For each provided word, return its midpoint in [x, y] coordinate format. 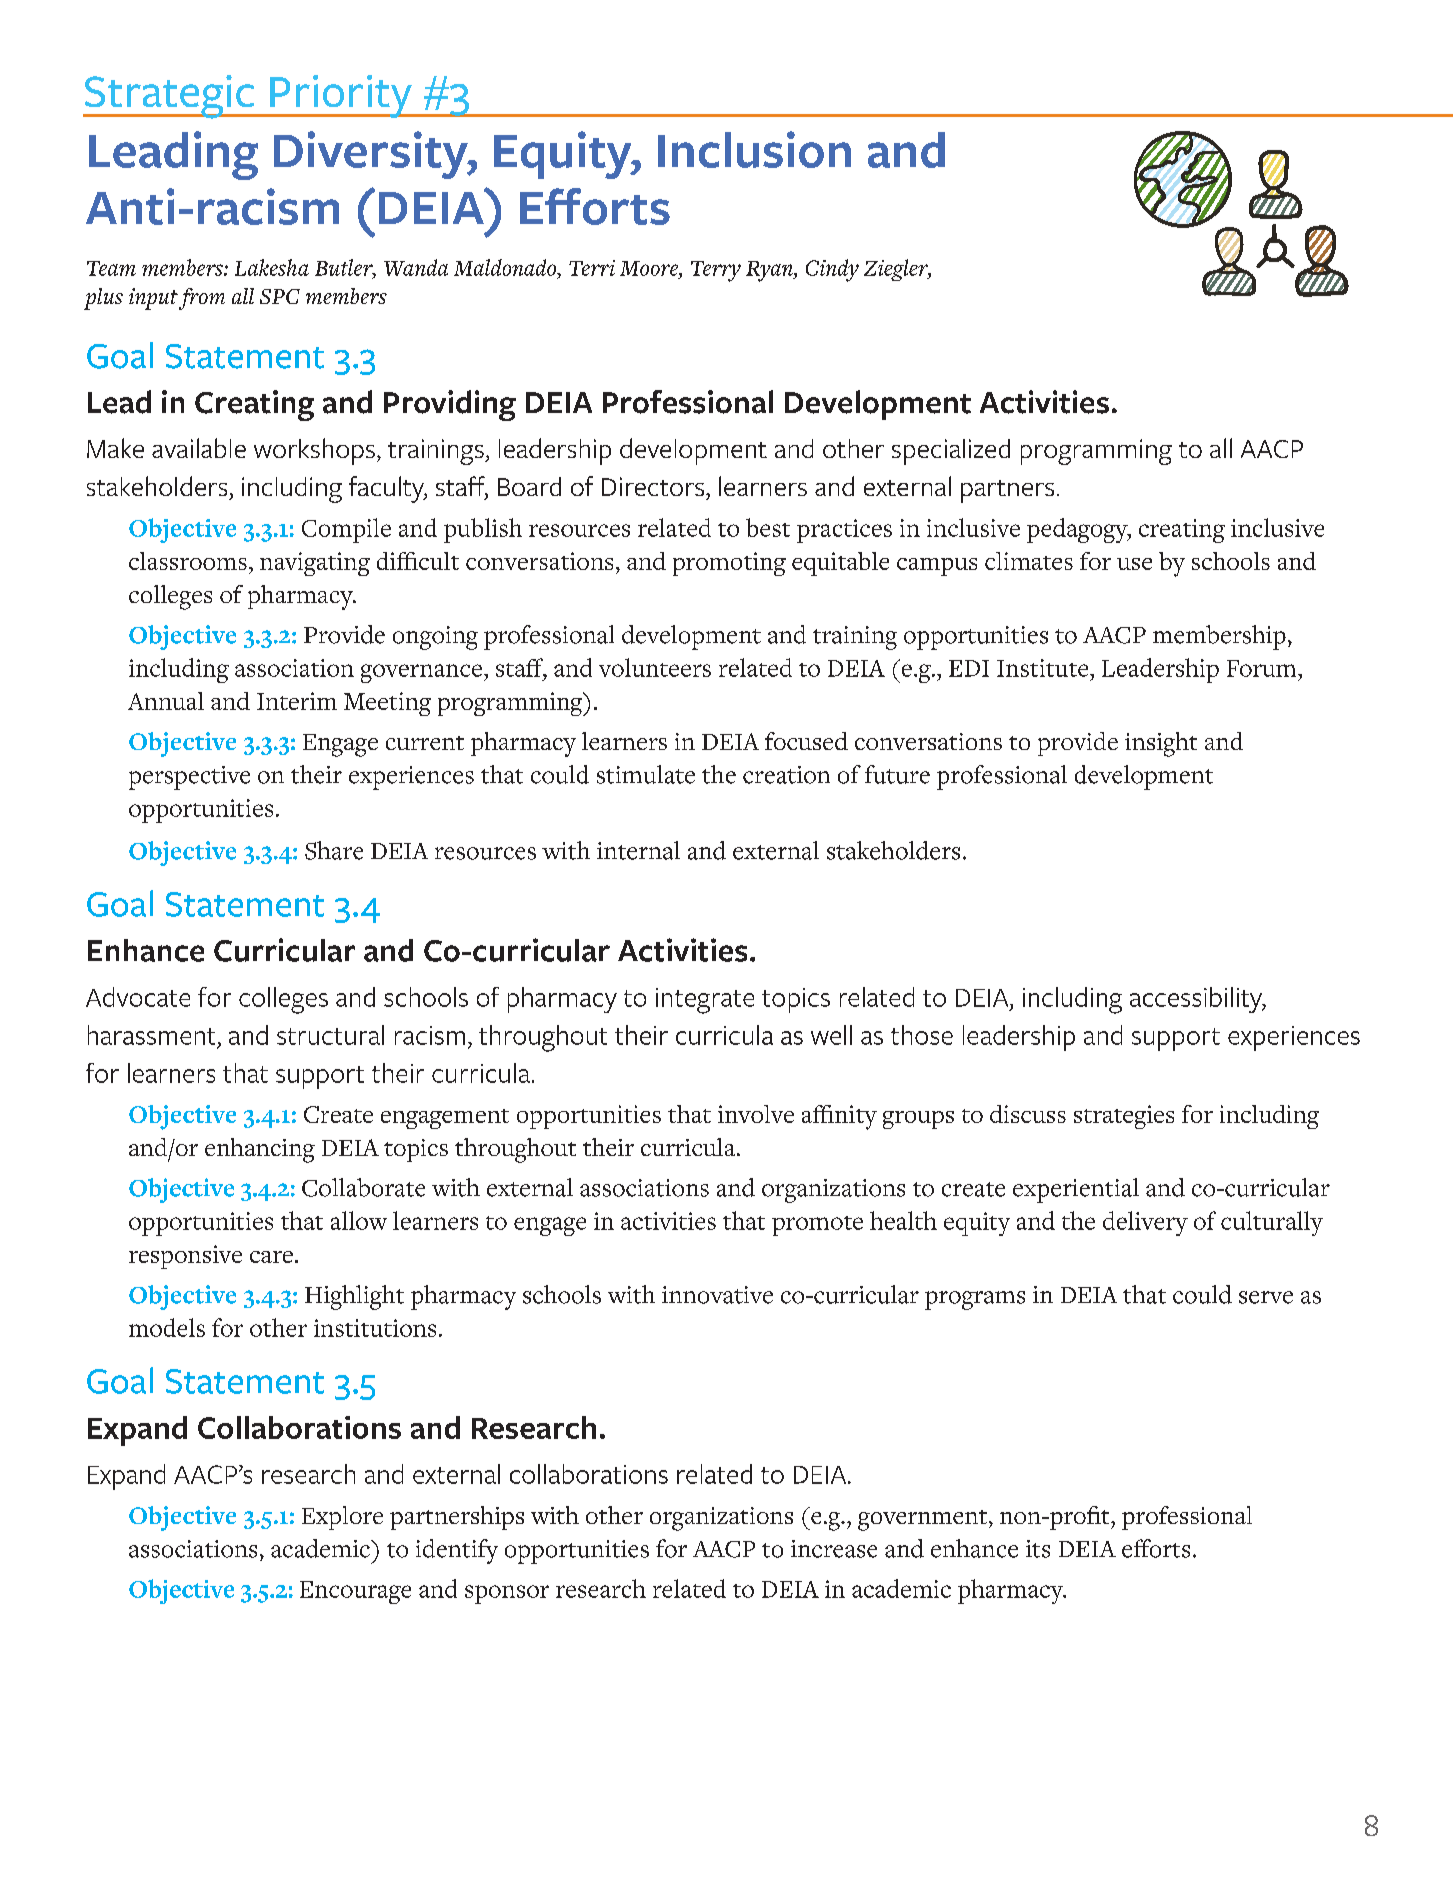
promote [817, 1226]
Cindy [832, 270]
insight [1161, 744]
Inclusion [754, 149]
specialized [951, 452]
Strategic [170, 97]
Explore [342, 1518]
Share [334, 850]
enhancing [260, 1150]
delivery [1145, 1223]
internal [638, 850]
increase [834, 1549]
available [199, 448]
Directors [654, 486]
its [1038, 1549]
